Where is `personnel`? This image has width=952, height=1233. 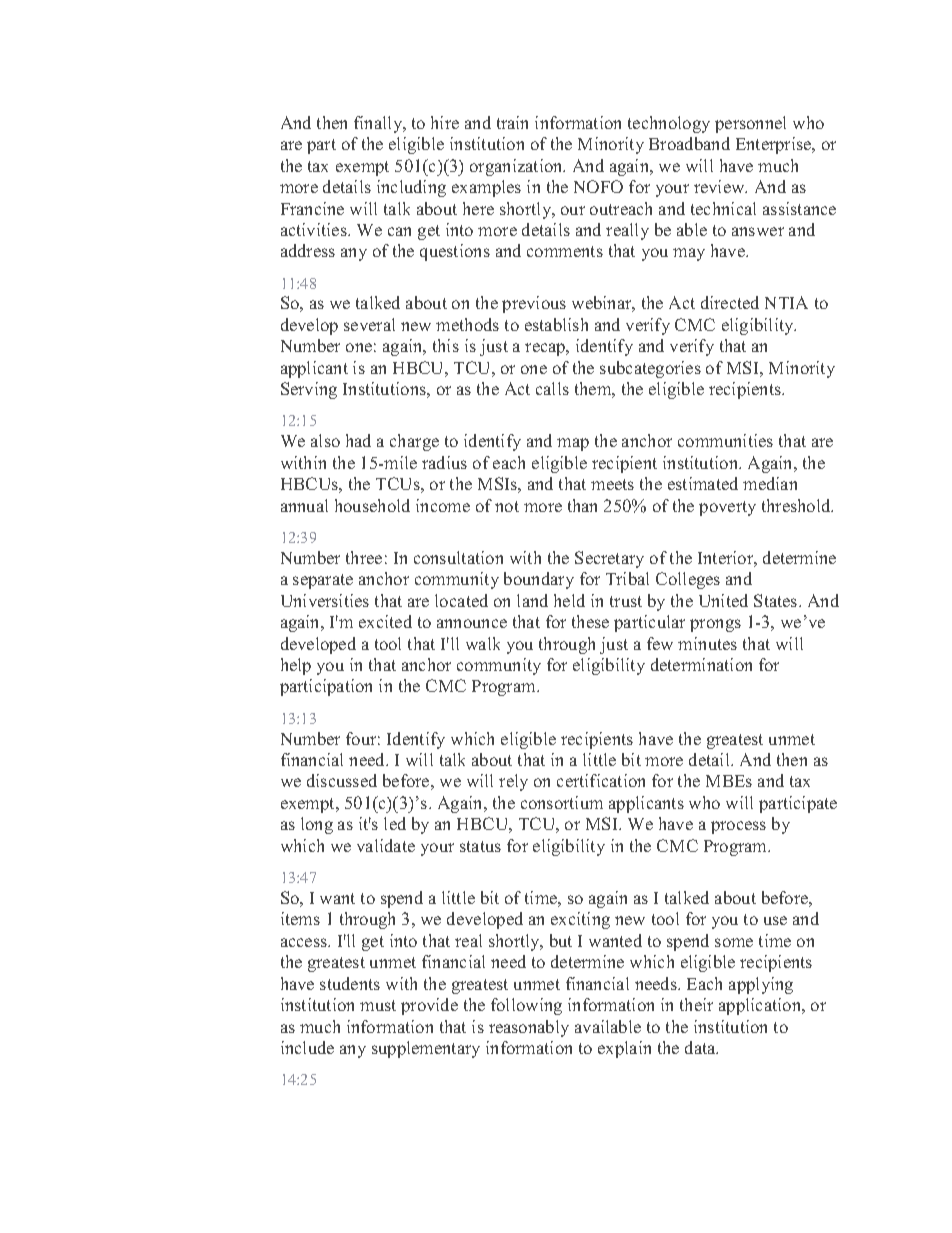 personnel is located at coordinates (750, 124).
